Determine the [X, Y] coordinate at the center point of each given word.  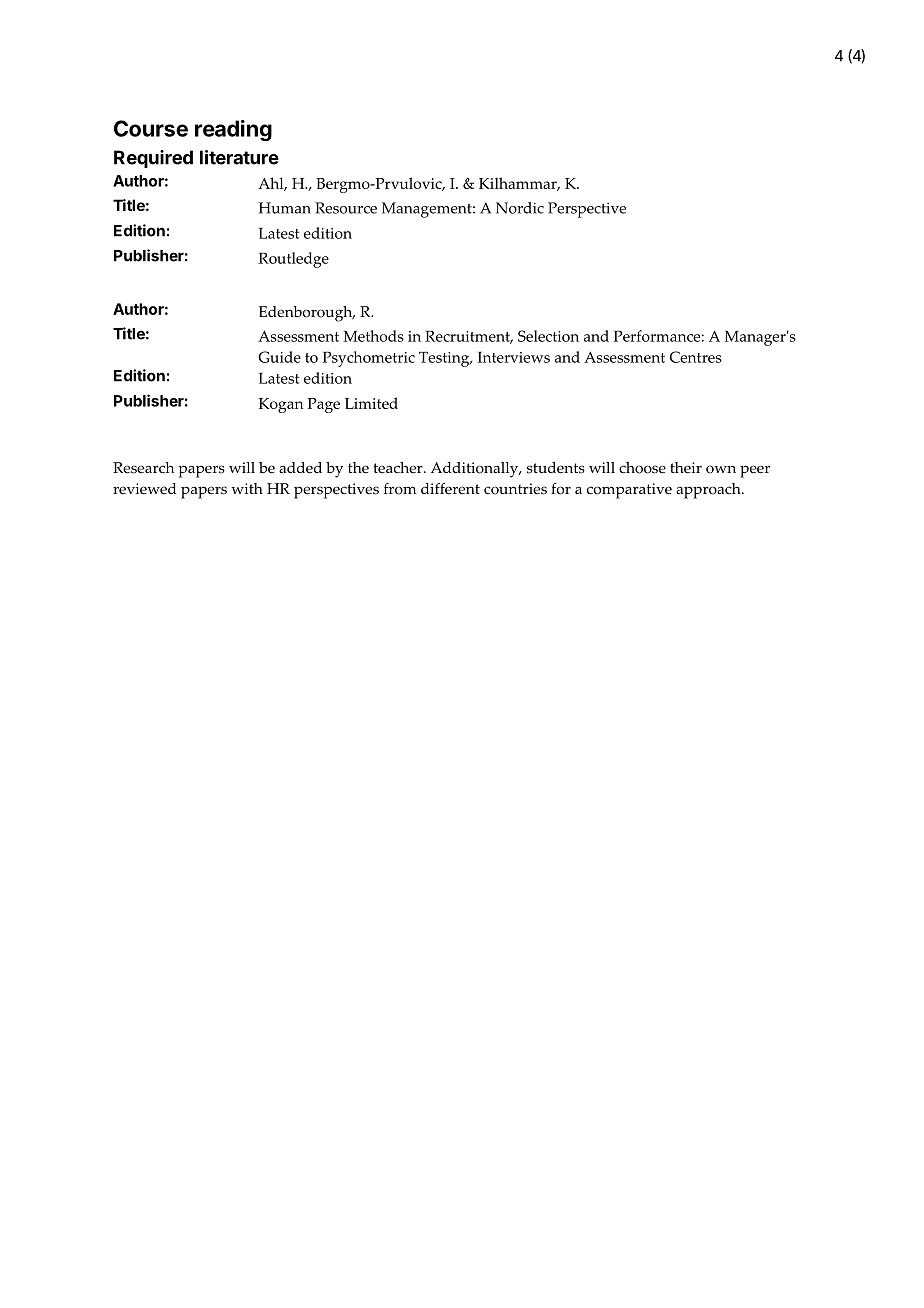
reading [233, 130]
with [247, 488]
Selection [548, 336]
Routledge [293, 260]
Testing [445, 359]
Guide [279, 357]
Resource [346, 208]
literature [239, 157]
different [450, 489]
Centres [696, 357]
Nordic [520, 208]
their [686, 468]
